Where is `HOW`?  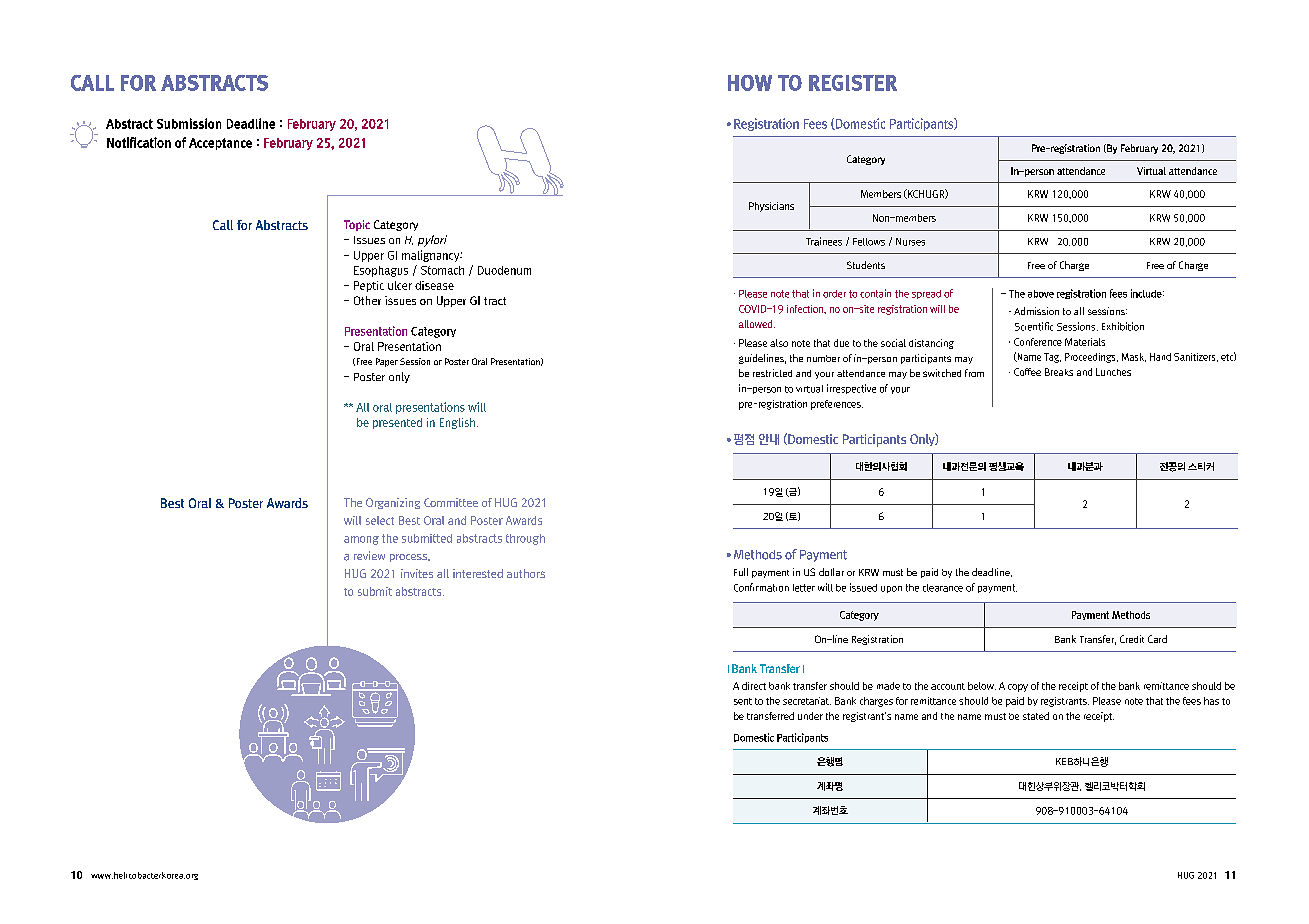
HOW is located at coordinates (750, 83).
